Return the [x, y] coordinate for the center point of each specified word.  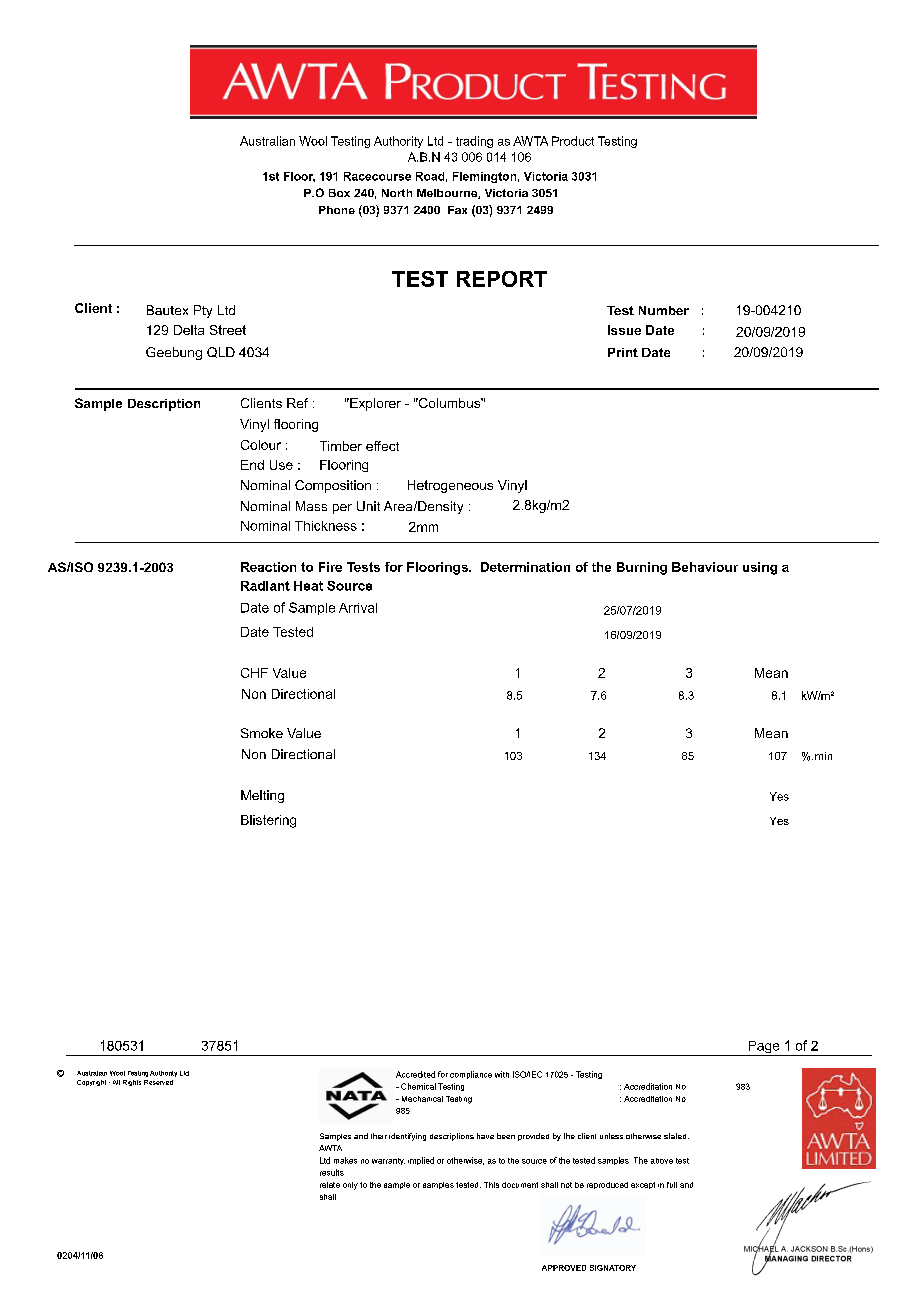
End [252, 465]
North [397, 193]
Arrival [358, 608]
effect [382, 446]
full [672, 1185]
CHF [254, 673]
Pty [203, 311]
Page [764, 1048]
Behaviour [705, 567]
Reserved [158, 1082]
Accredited [415, 1074]
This [491, 1185]
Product [573, 141]
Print [623, 352]
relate [330, 1185]
